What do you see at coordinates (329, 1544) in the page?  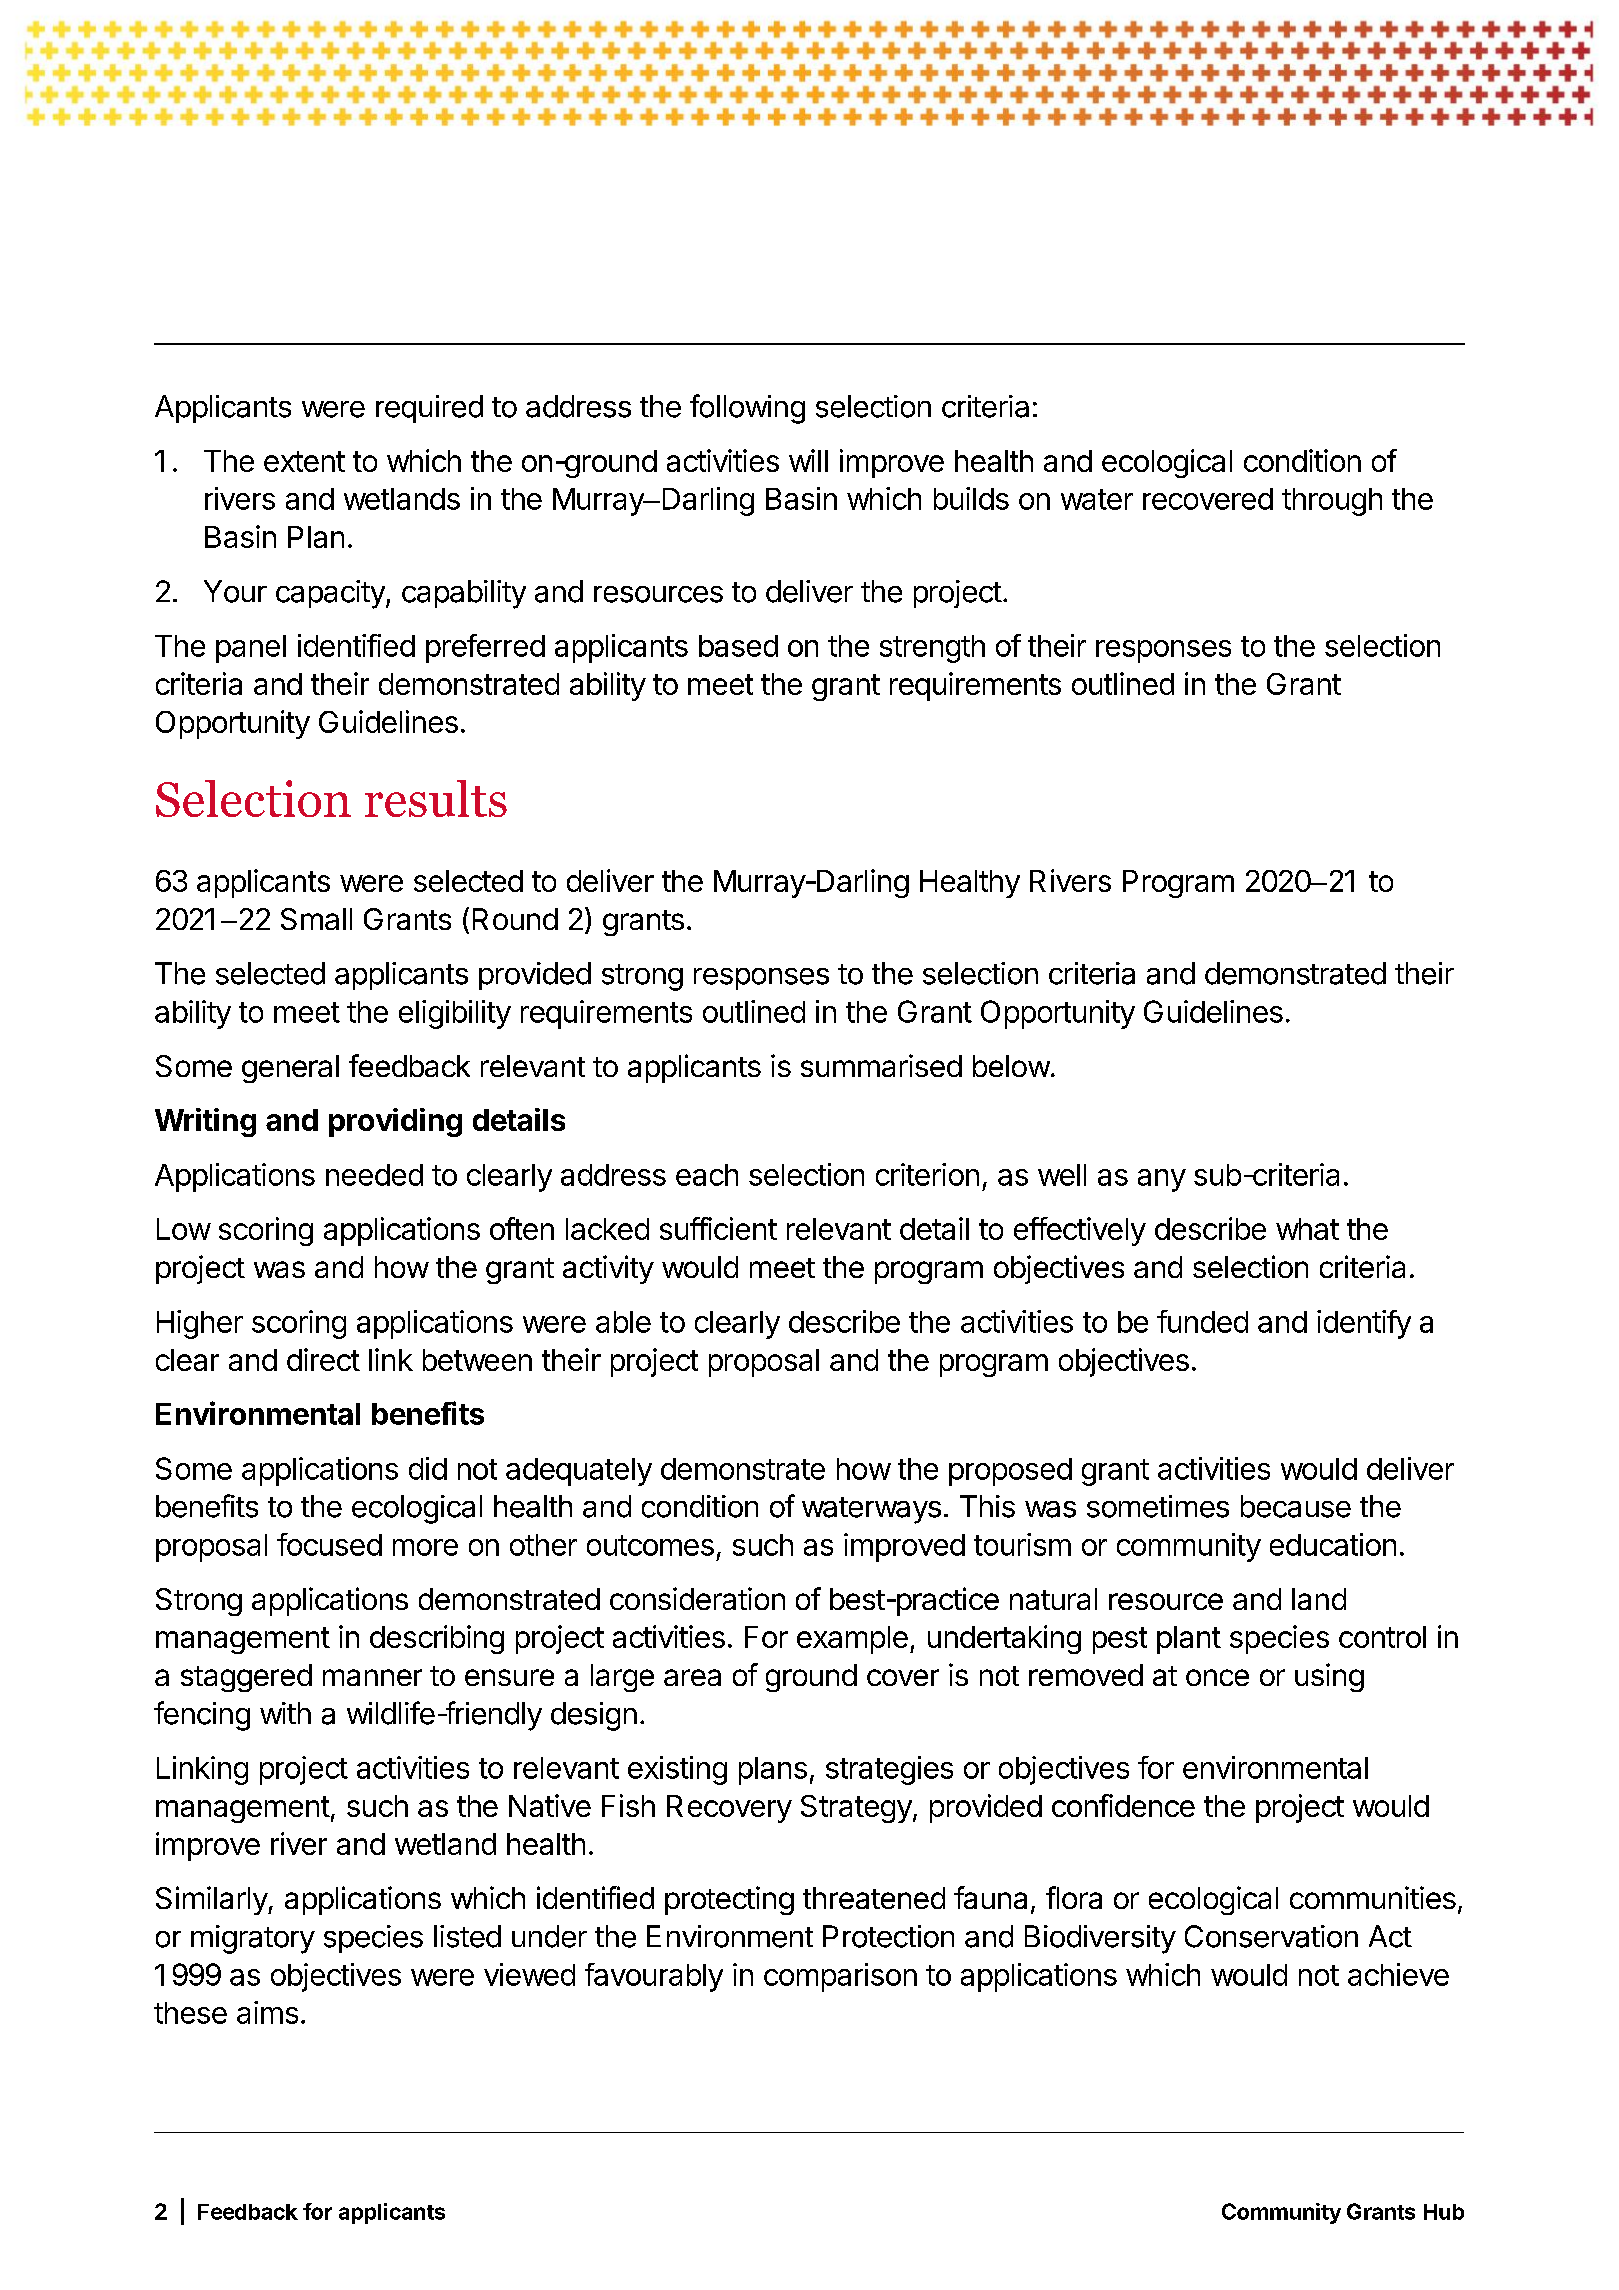 I see `focused` at bounding box center [329, 1544].
